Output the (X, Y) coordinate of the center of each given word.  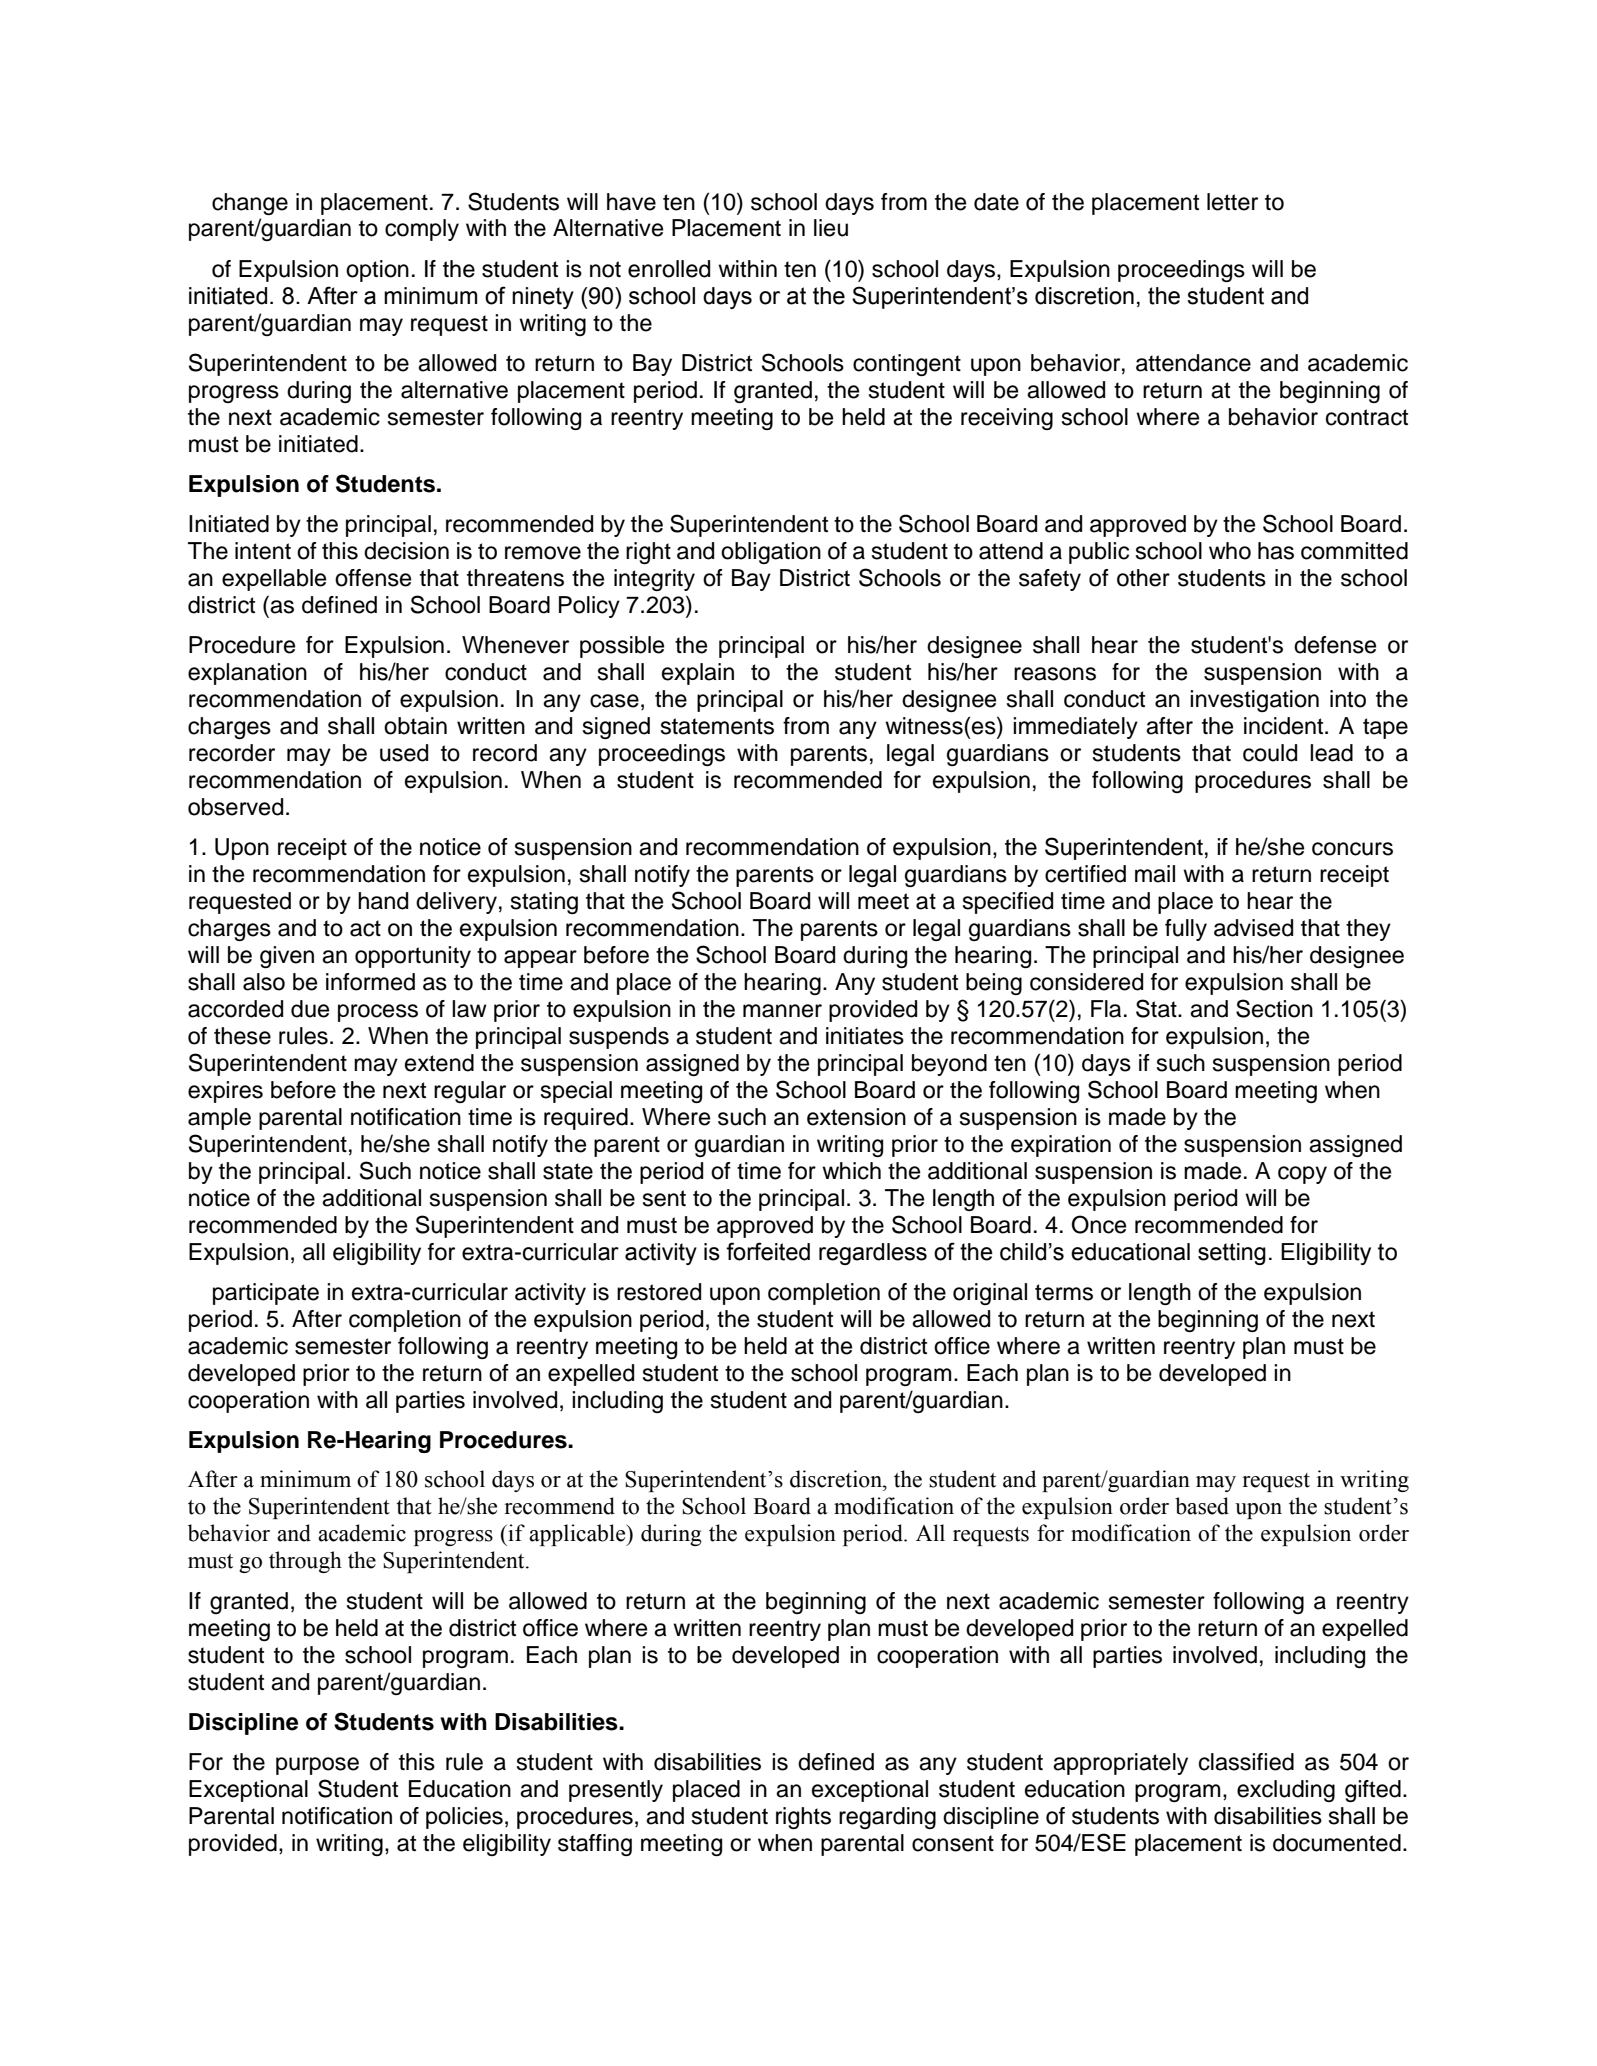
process (378, 1013)
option (377, 271)
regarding (887, 1818)
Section (1274, 1008)
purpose (317, 1766)
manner (782, 1011)
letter (1232, 202)
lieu (831, 228)
